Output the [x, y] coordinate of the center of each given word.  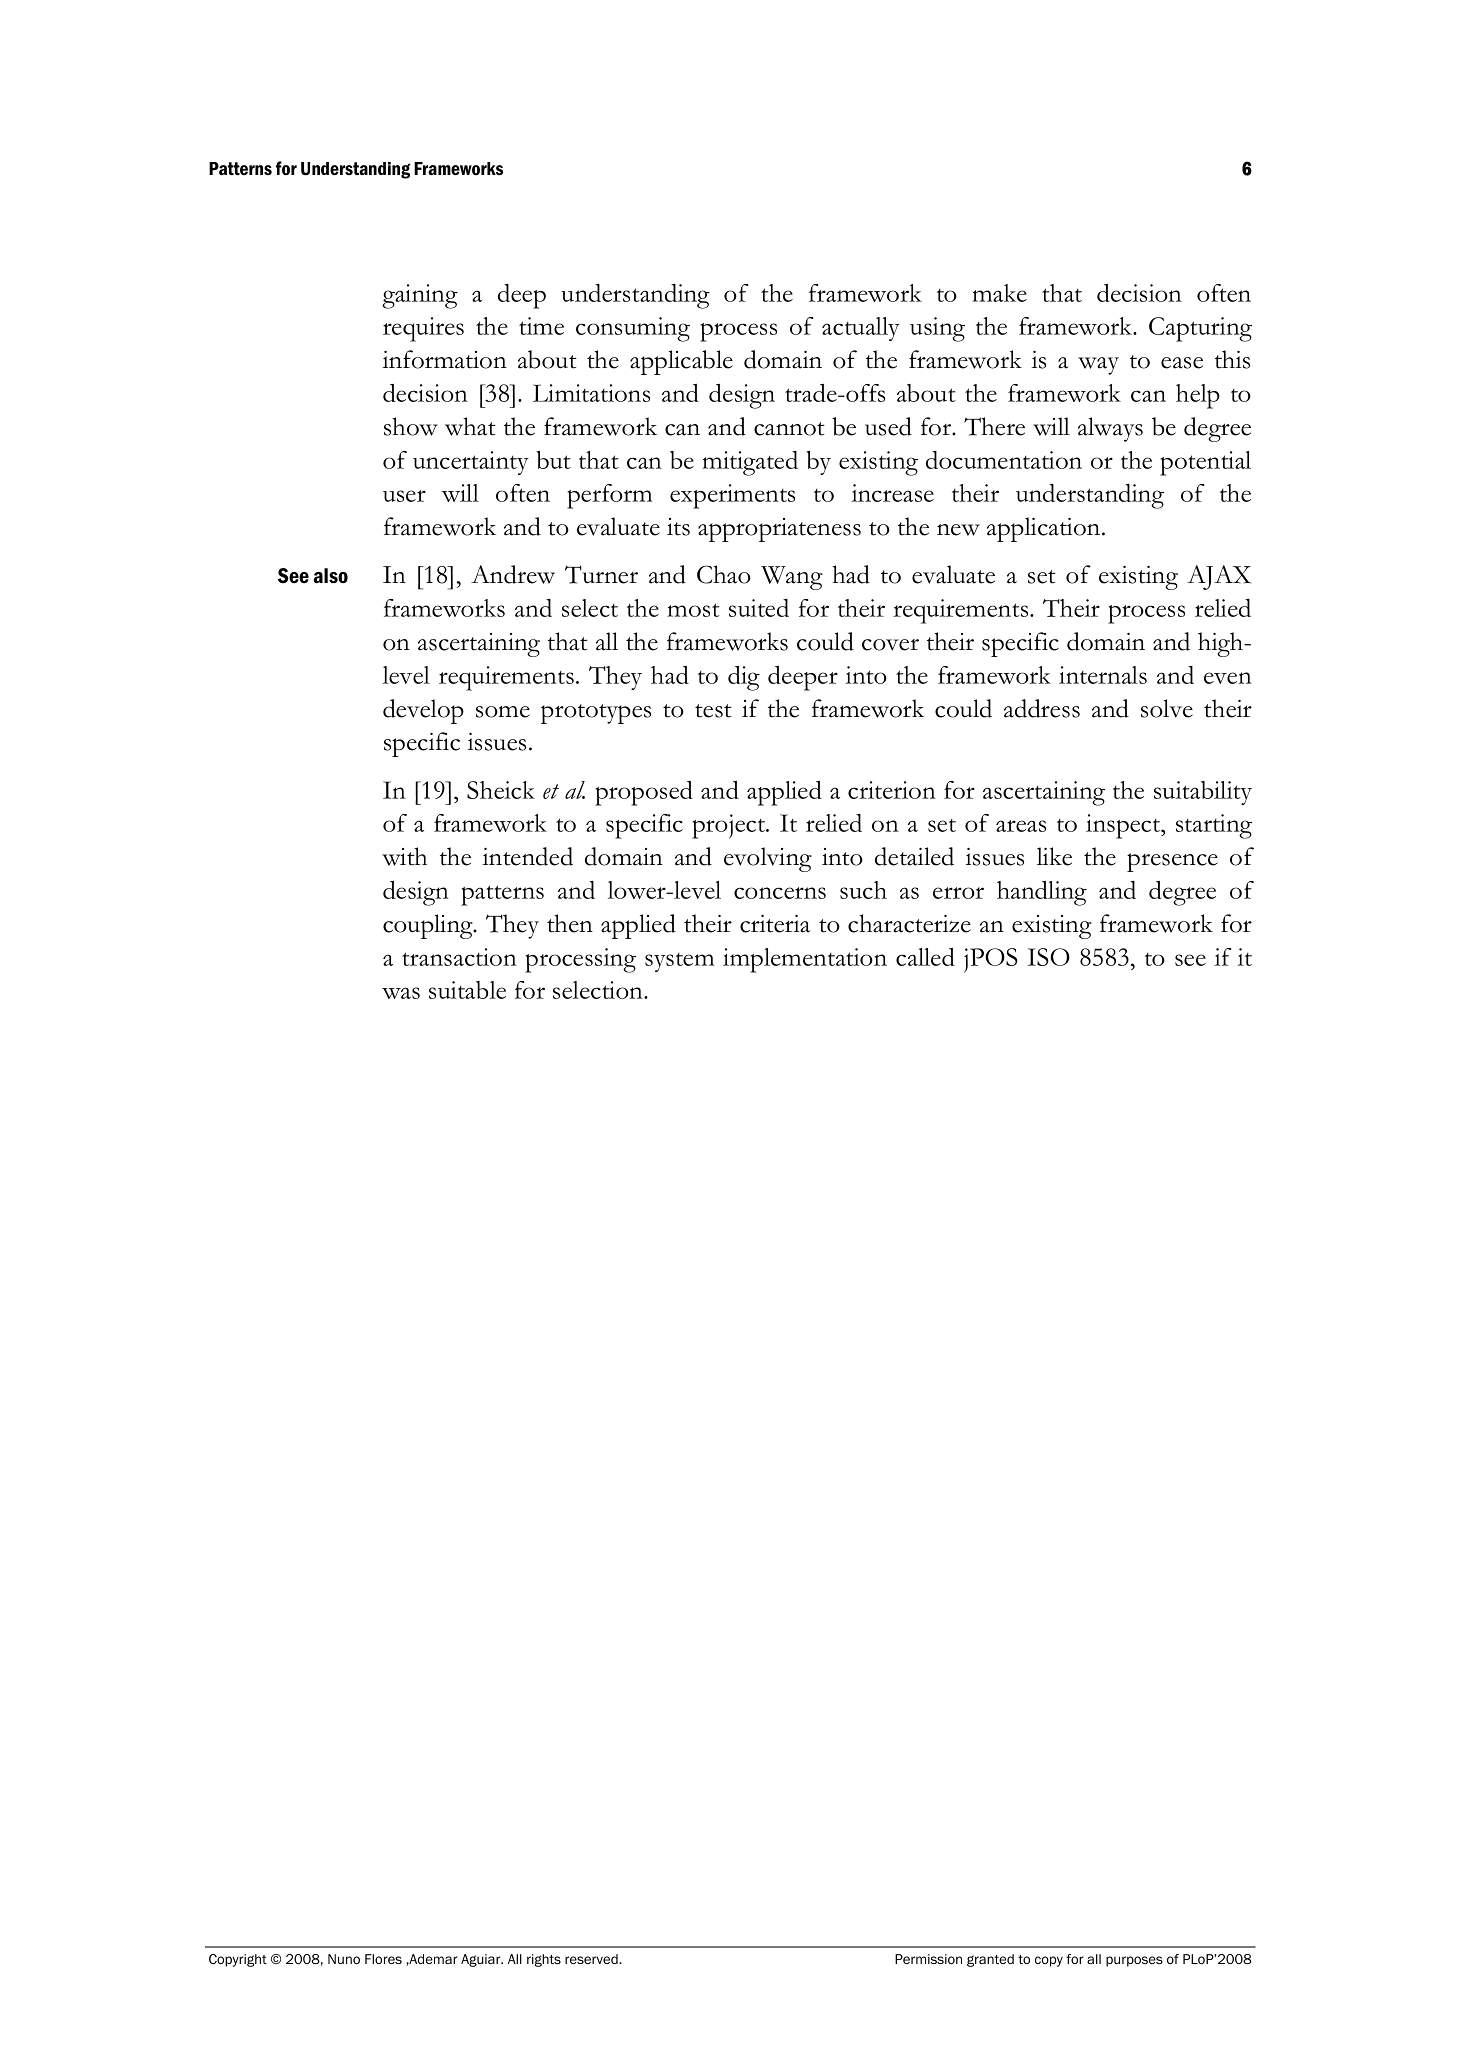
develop [423, 711]
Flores [383, 1959]
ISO [1049, 957]
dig [744, 678]
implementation [805, 960]
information [444, 359]
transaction [459, 957]
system [679, 962]
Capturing [1200, 329]
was [401, 993]
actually [861, 329]
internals [1103, 675]
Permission [928, 1959]
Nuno [344, 1959]
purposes [1134, 1961]
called [925, 957]
